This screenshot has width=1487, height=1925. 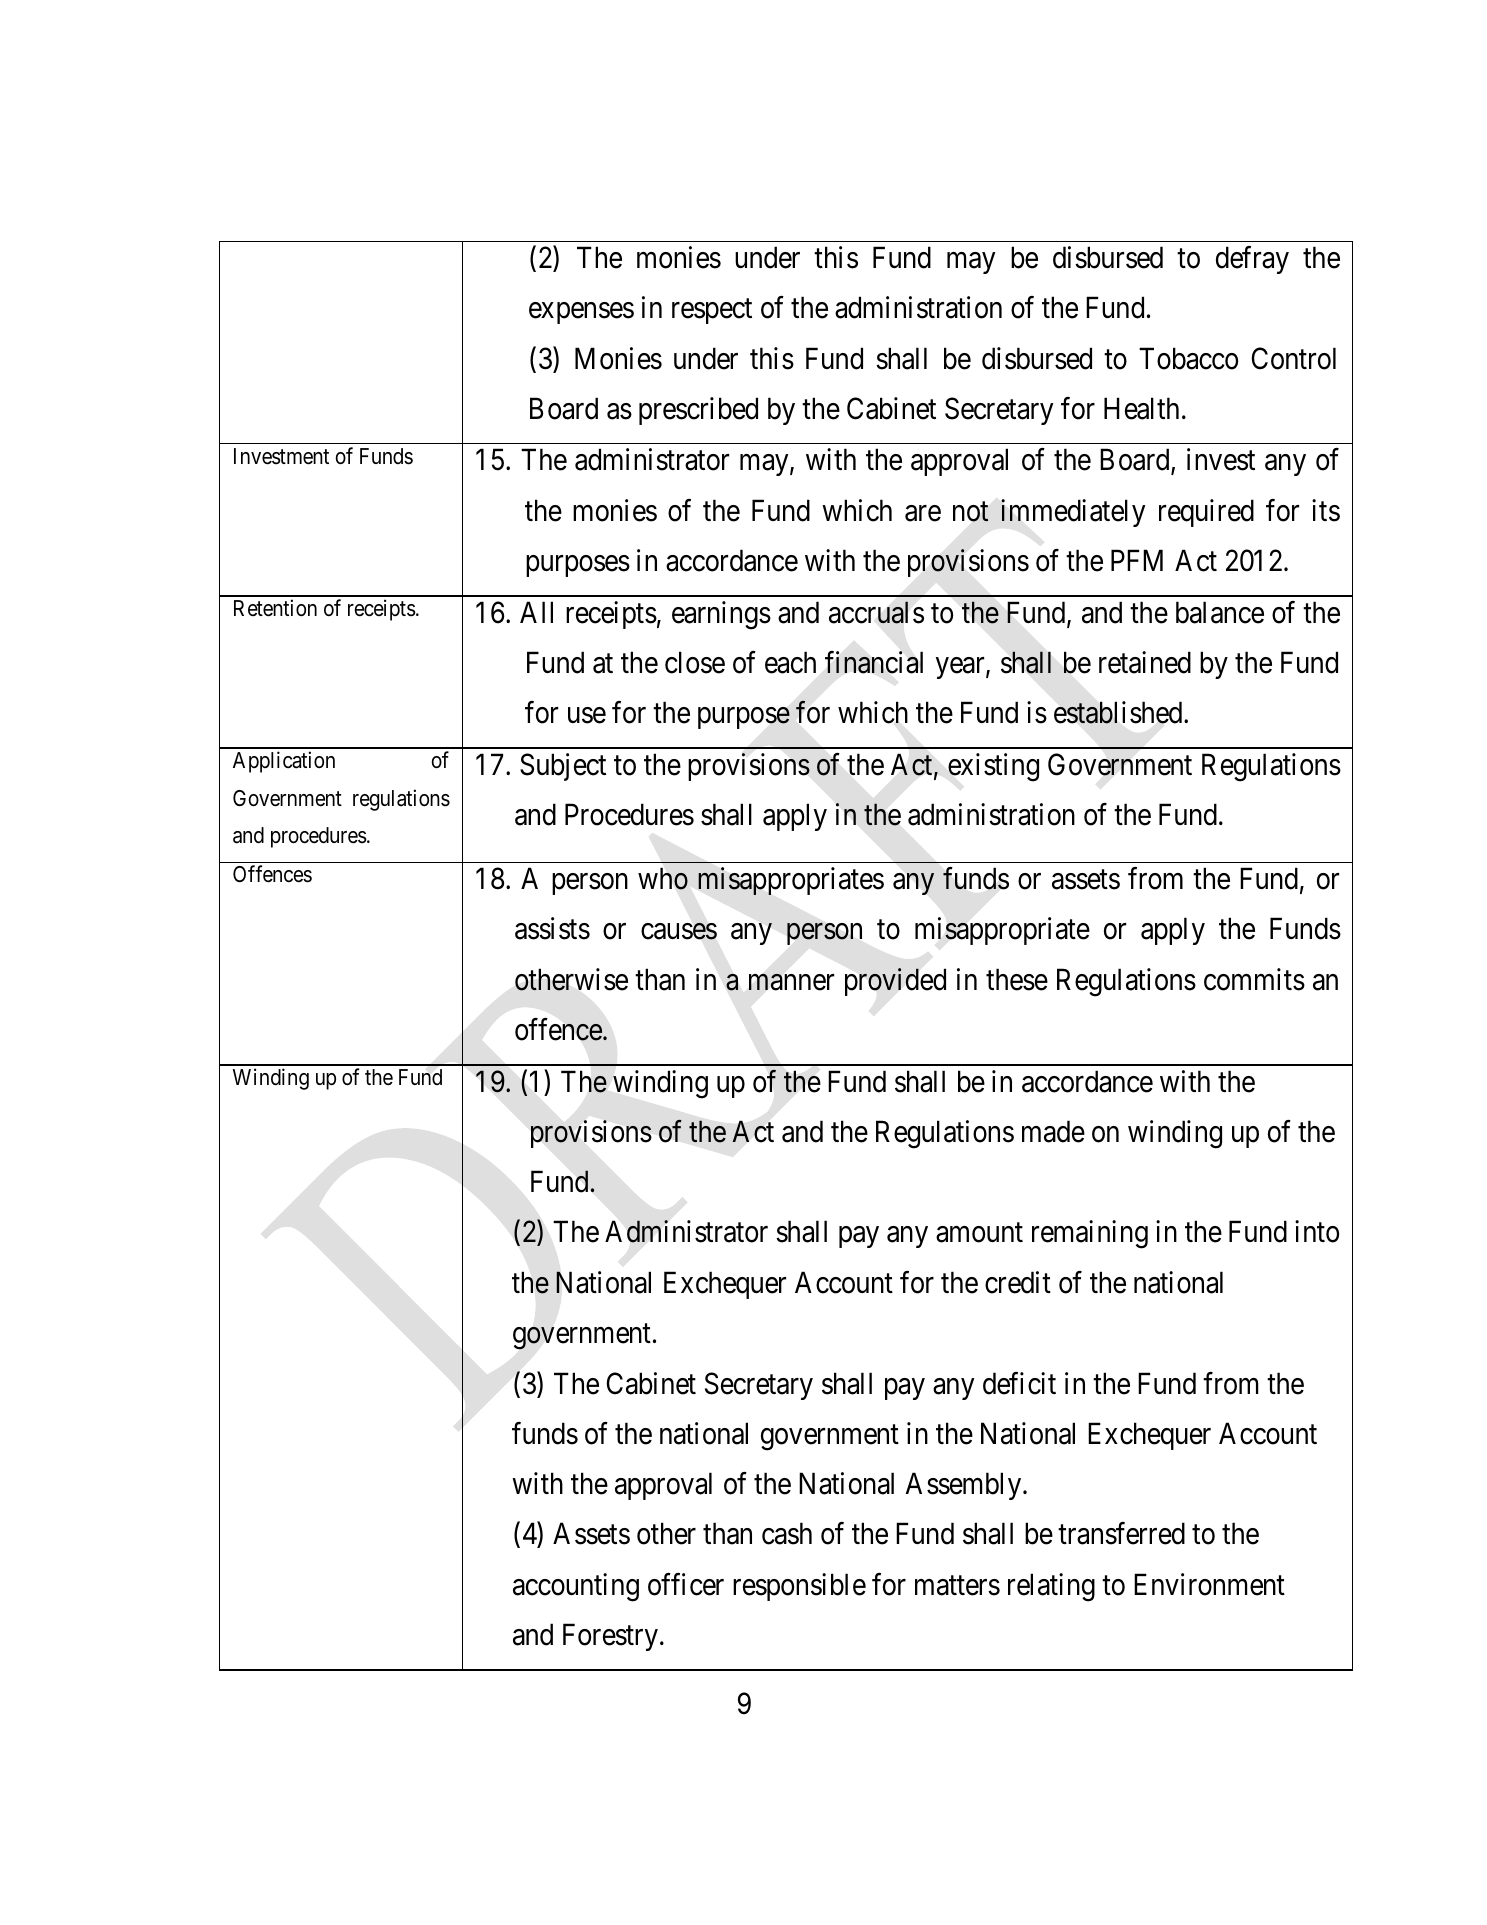 What do you see at coordinates (712, 311) in the screenshot?
I see `respect` at bounding box center [712, 311].
